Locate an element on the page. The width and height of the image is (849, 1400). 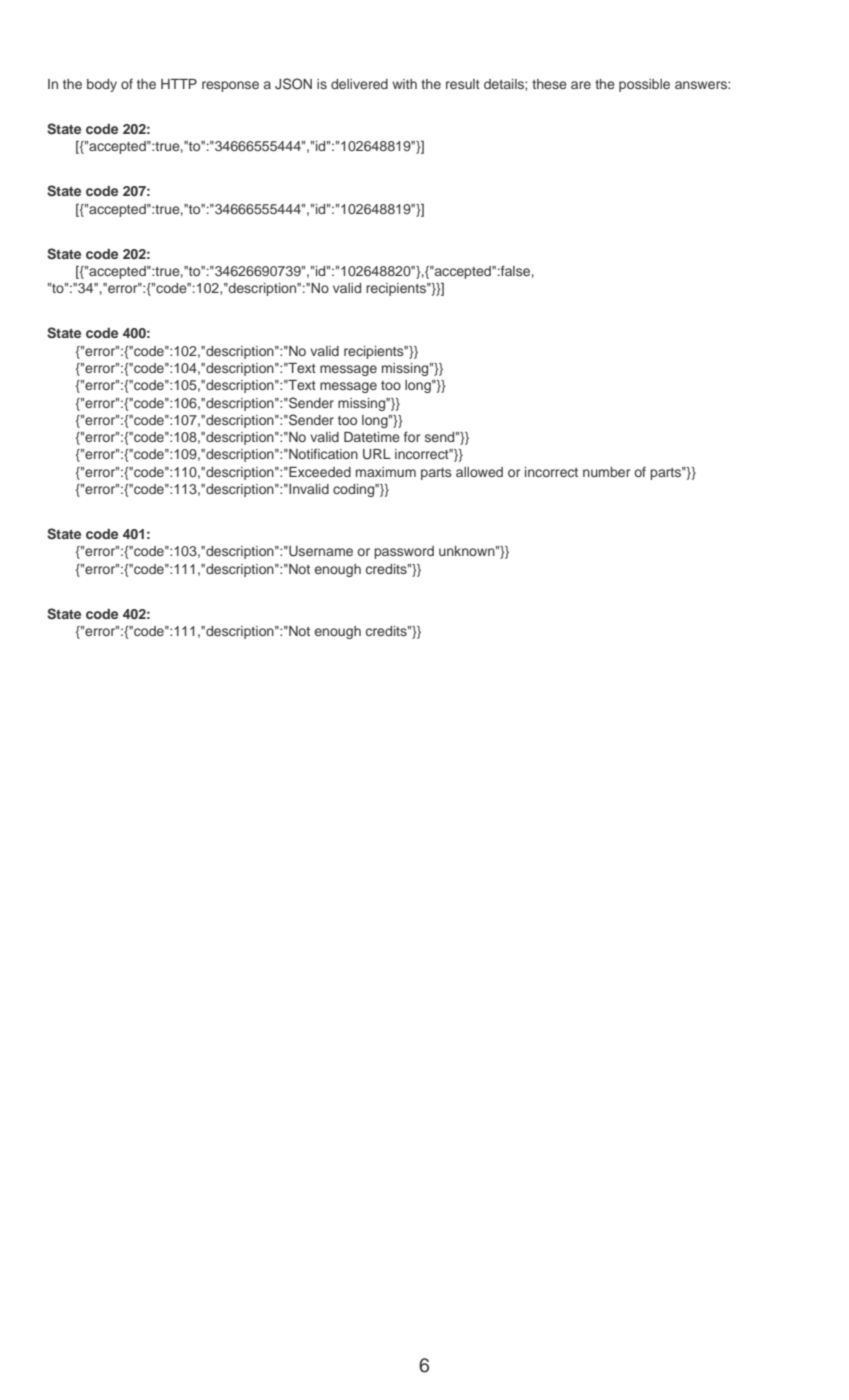
for is located at coordinates (412, 436).
